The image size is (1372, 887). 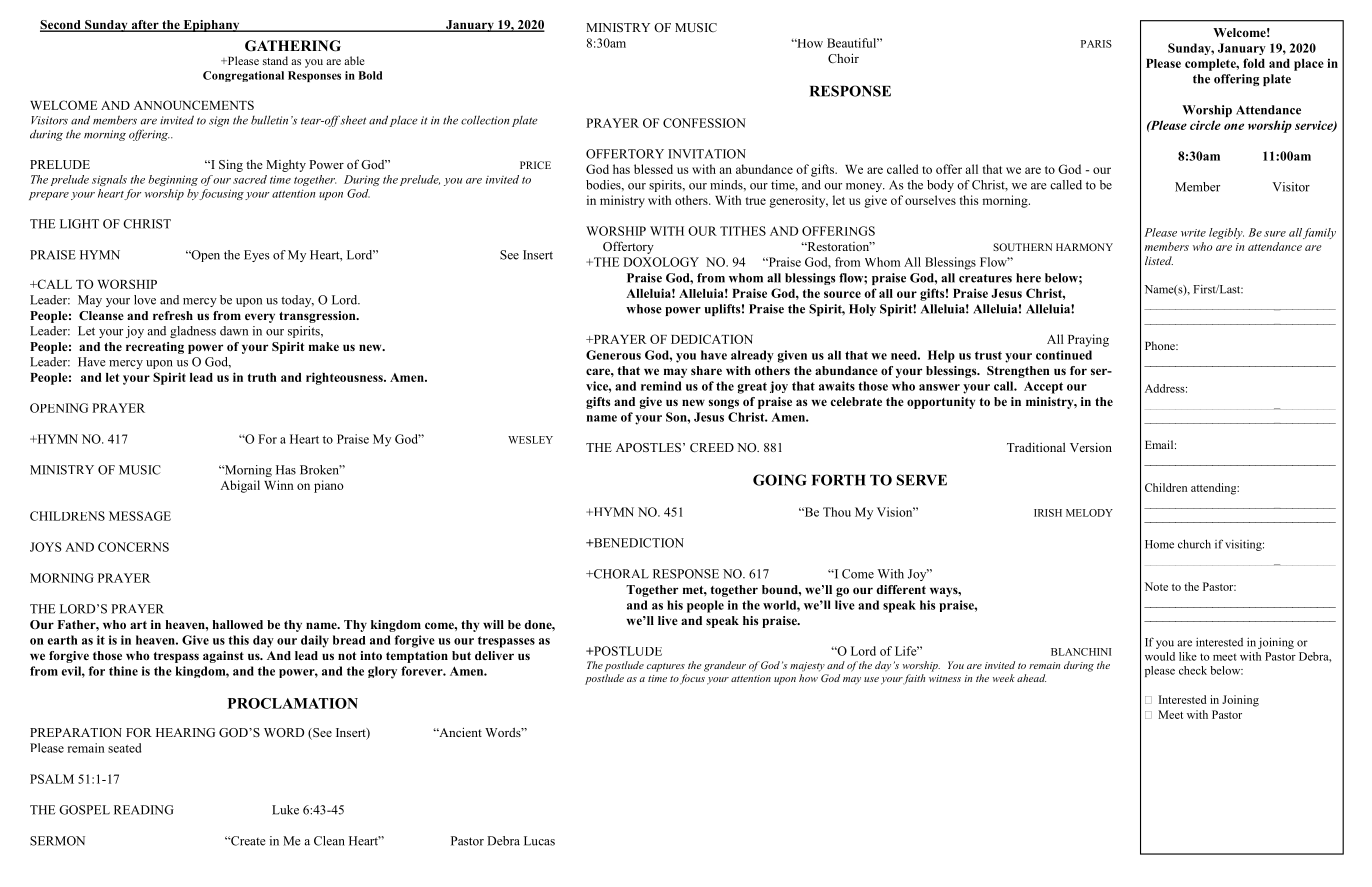 What do you see at coordinates (211, 26) in the screenshot?
I see `Epiphany` at bounding box center [211, 26].
